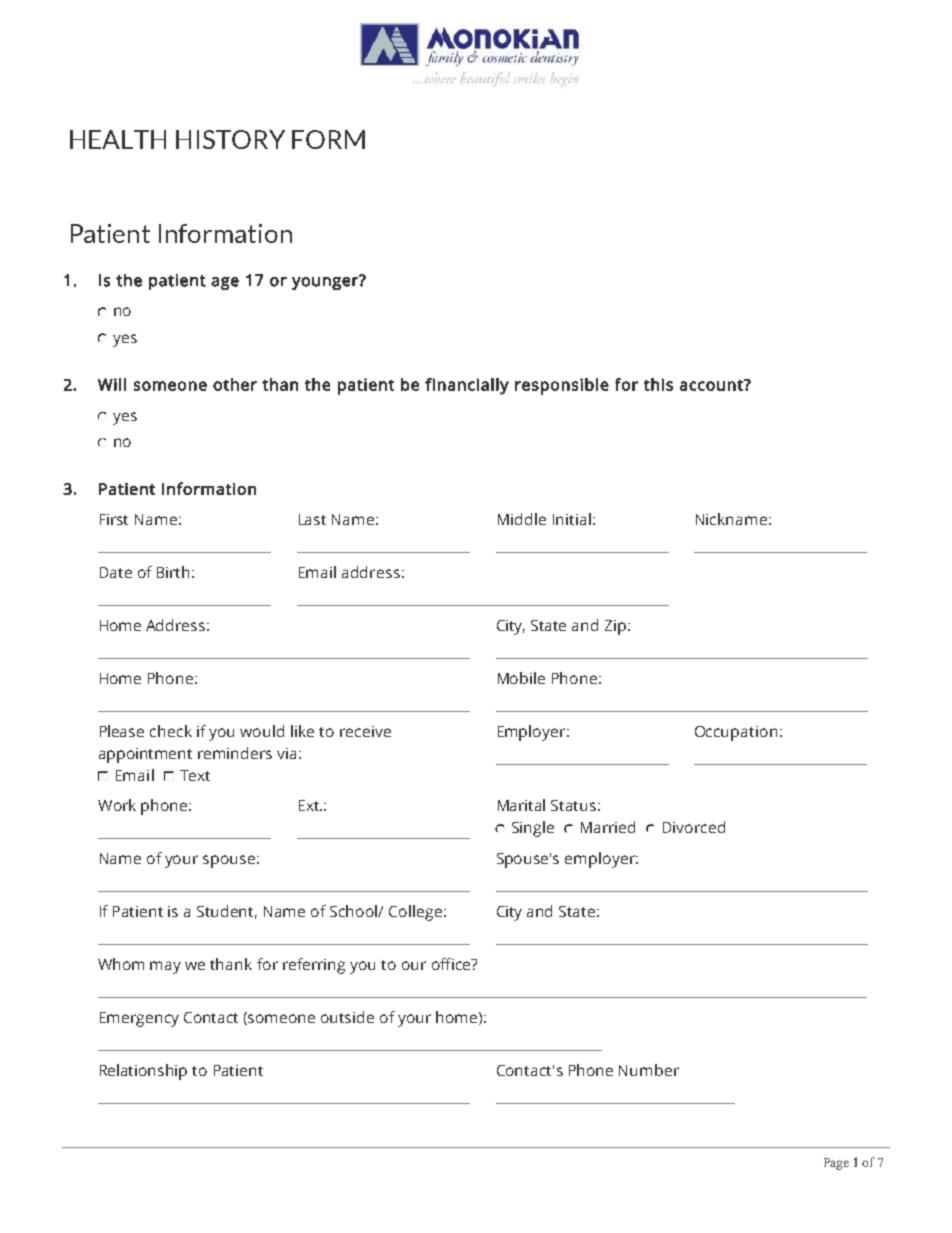  What do you see at coordinates (521, 678) in the page?
I see `Mobile` at bounding box center [521, 678].
